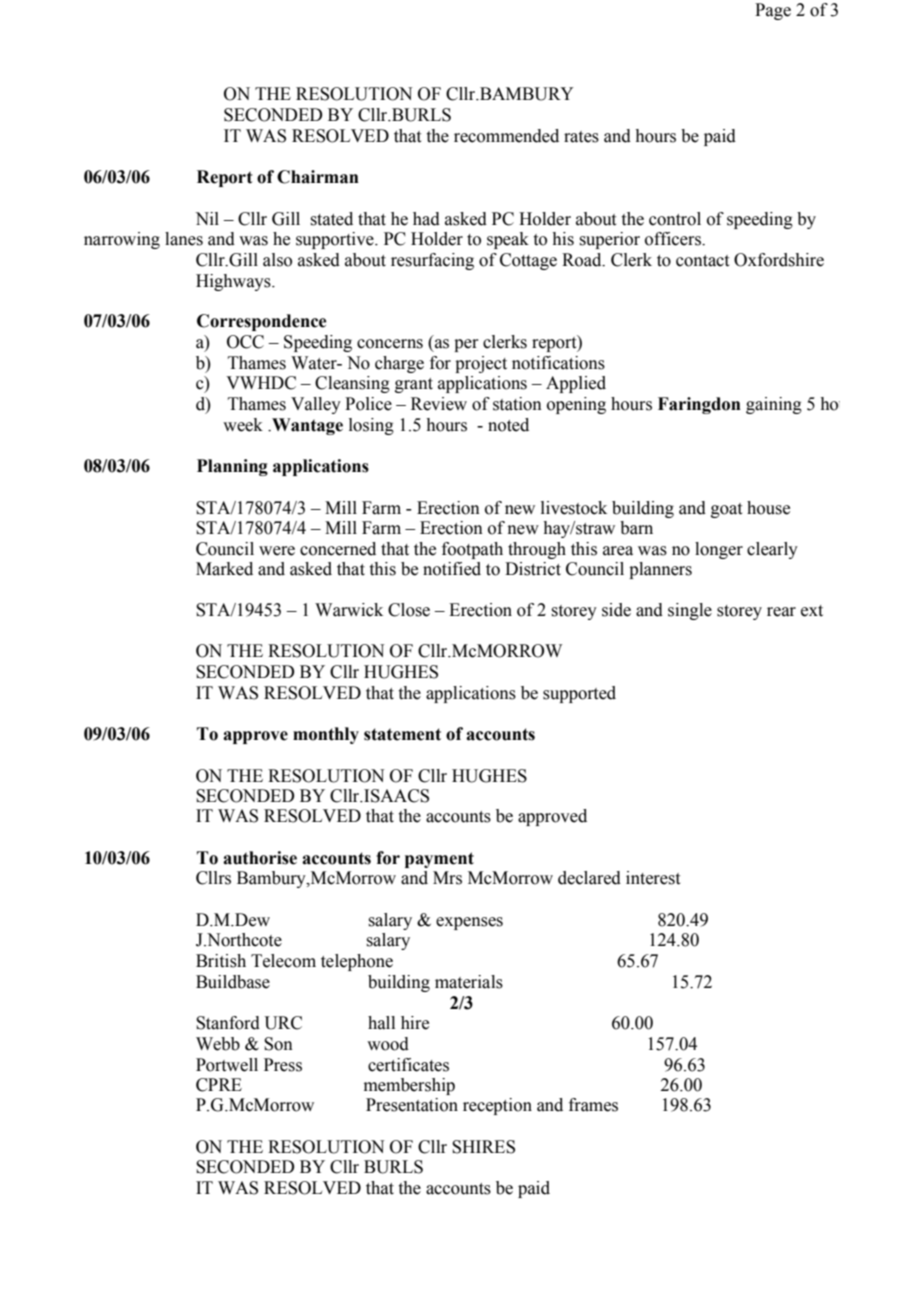 This screenshot has width=924, height=1308. Describe the element at coordinates (719, 550) in the screenshot. I see `longer` at that location.
